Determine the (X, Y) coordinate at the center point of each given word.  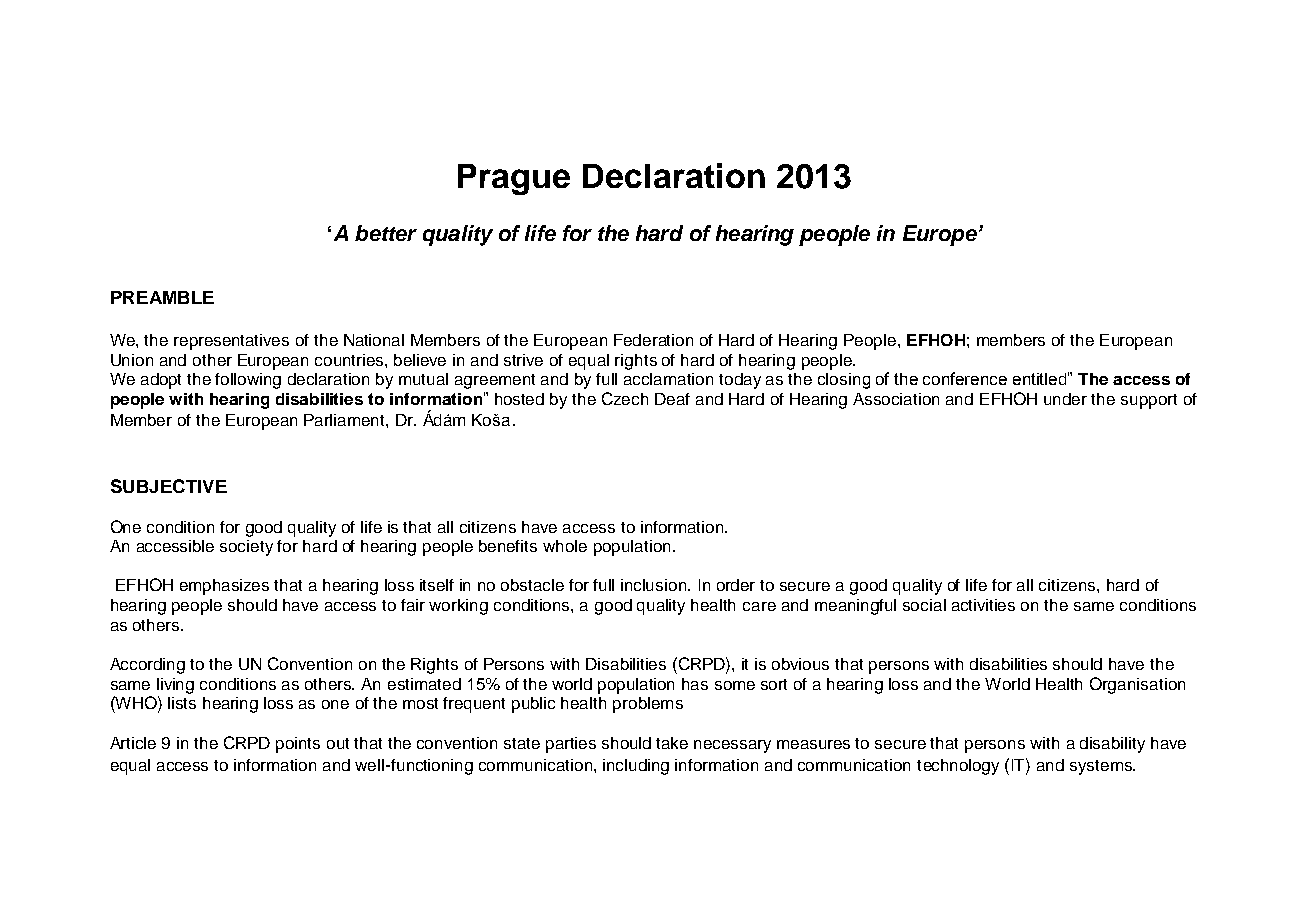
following (248, 381)
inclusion (655, 585)
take (672, 743)
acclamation (668, 379)
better (386, 233)
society (246, 548)
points (298, 745)
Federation (653, 340)
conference (965, 378)
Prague (514, 179)
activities (983, 605)
